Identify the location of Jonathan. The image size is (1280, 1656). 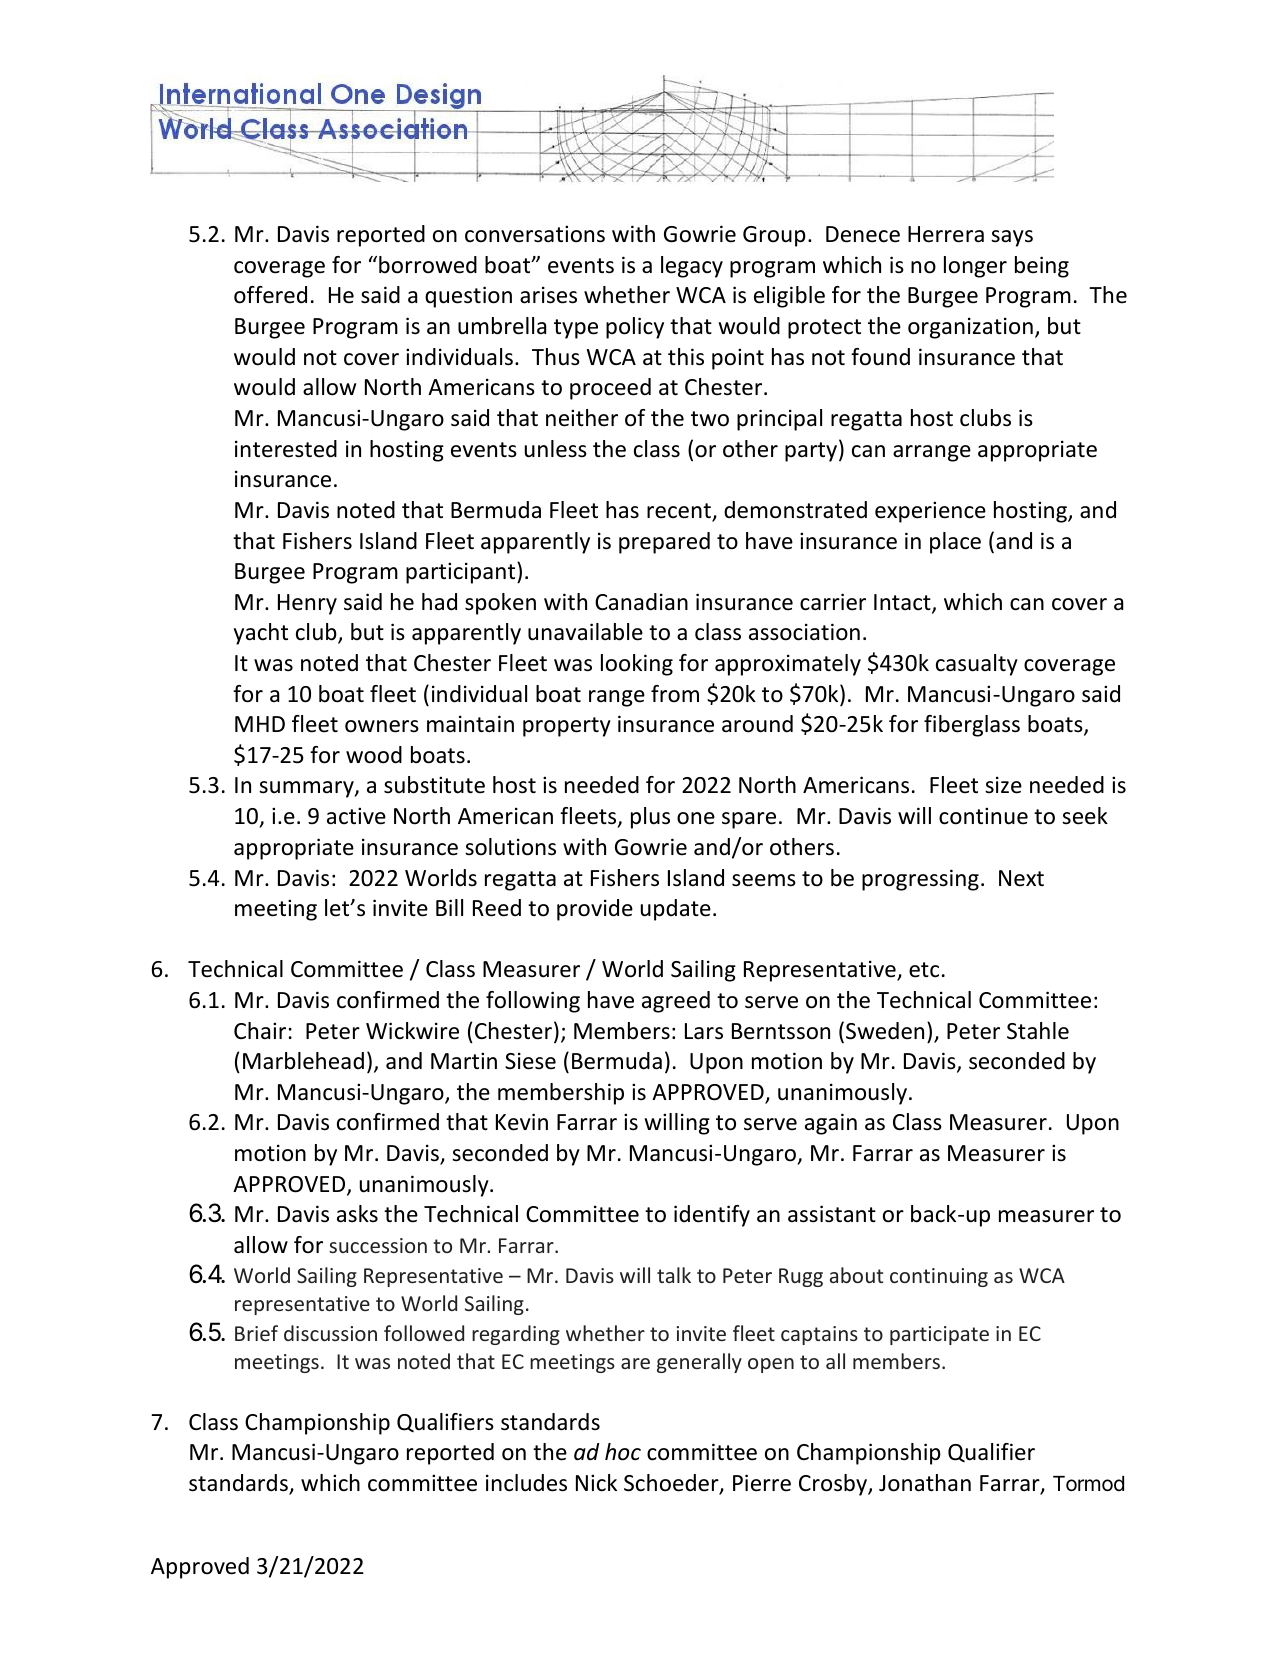
(925, 1483).
